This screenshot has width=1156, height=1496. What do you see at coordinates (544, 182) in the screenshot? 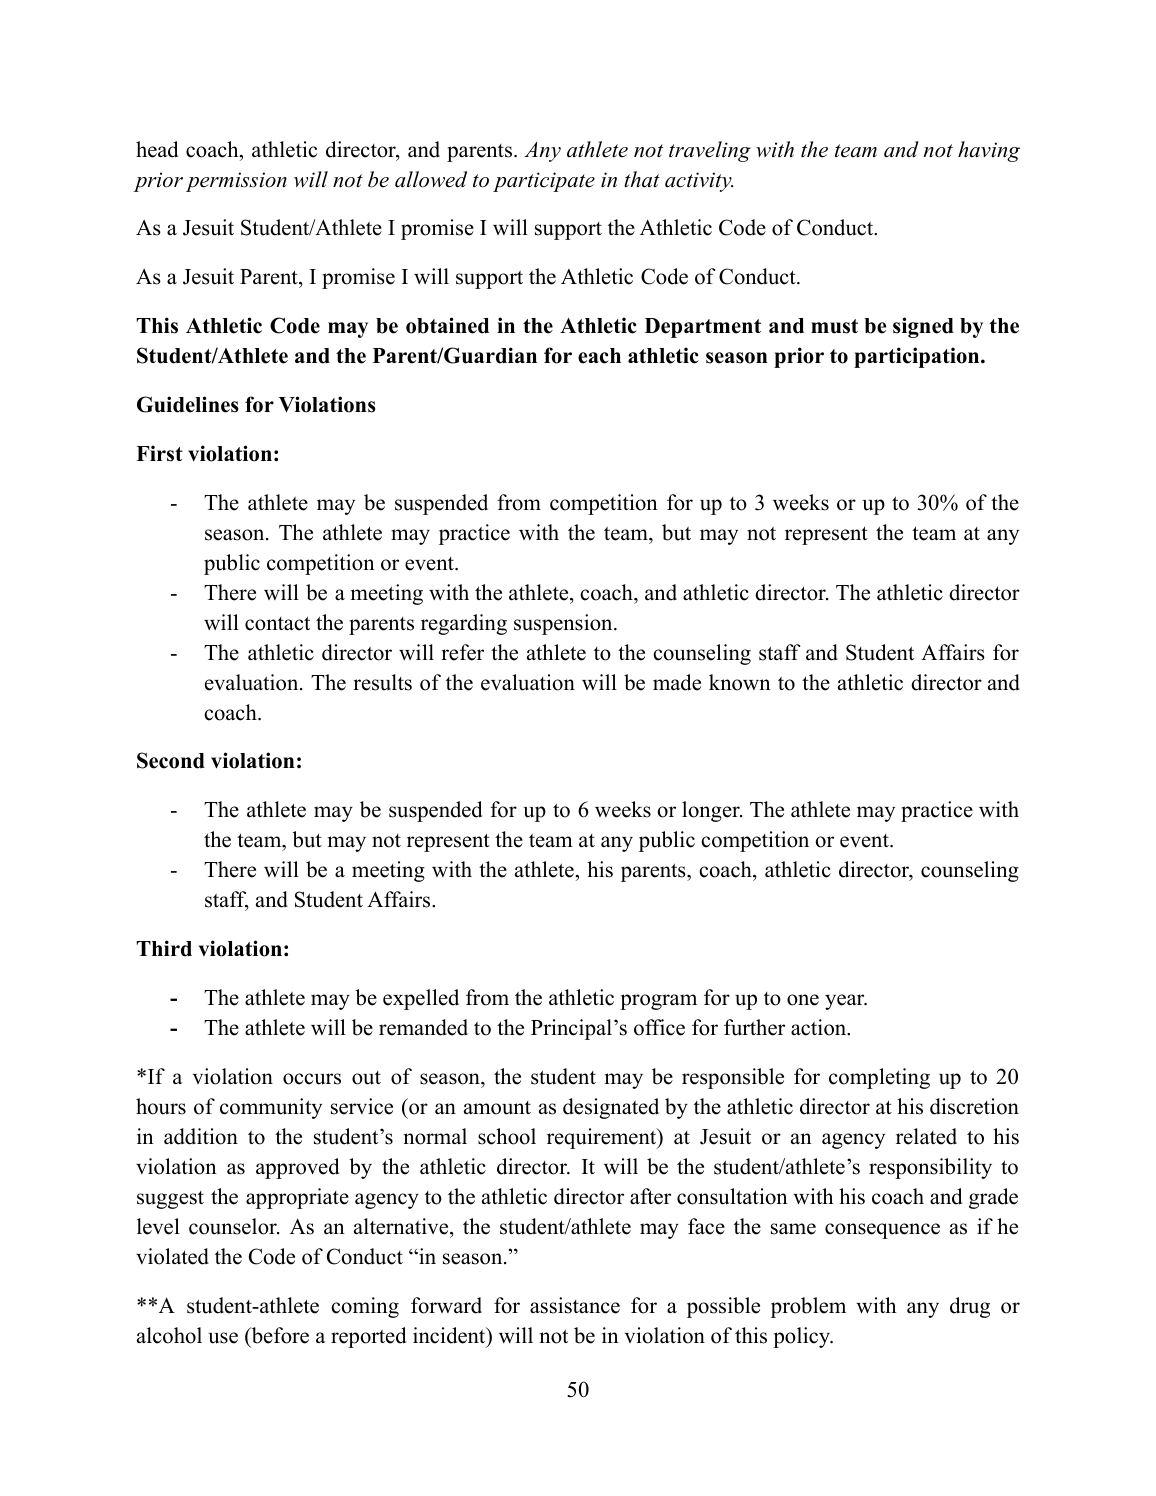
I see `participate` at bounding box center [544, 182].
